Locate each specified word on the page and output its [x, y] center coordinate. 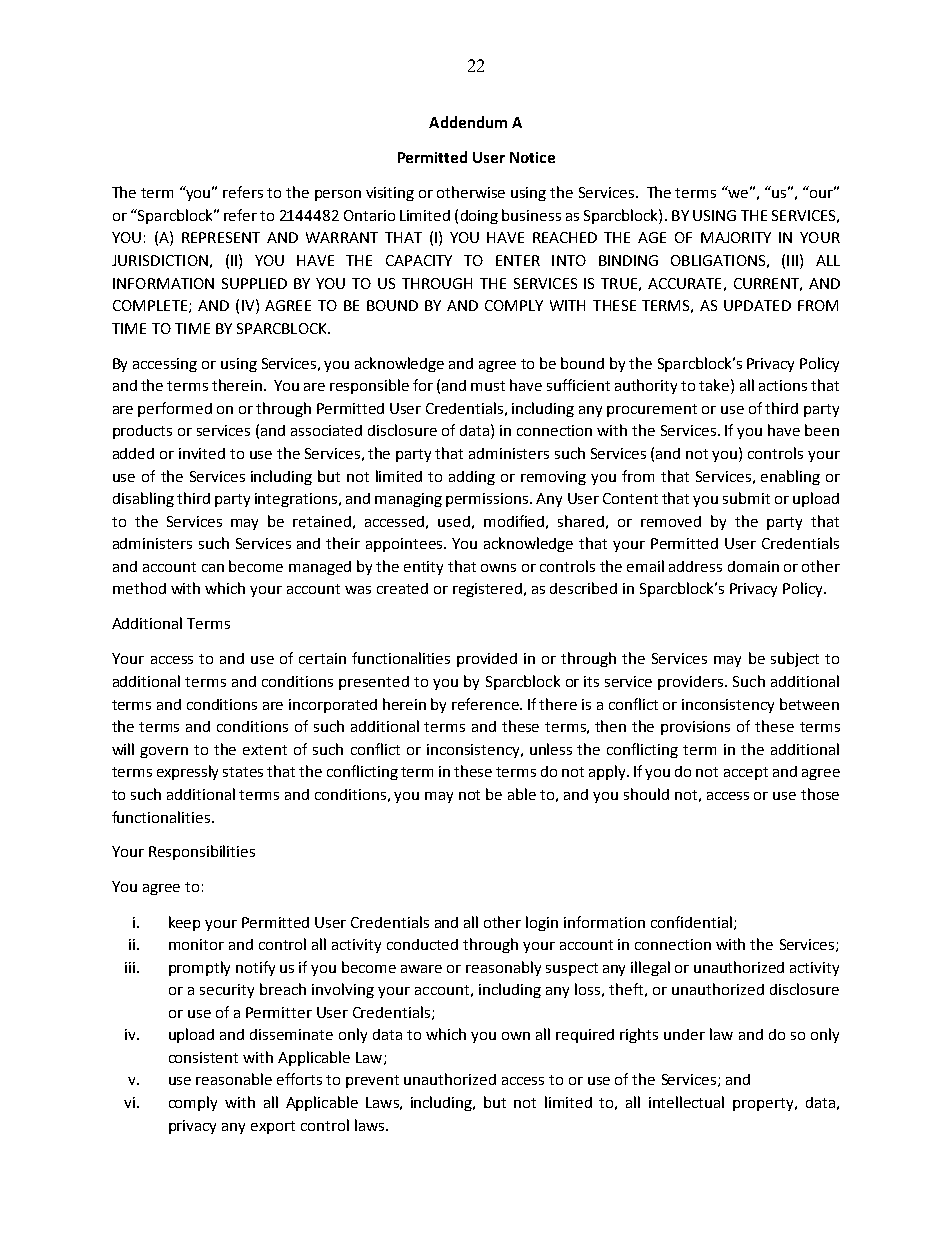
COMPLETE [151, 306]
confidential [691, 922]
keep [184, 923]
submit [746, 498]
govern [164, 752]
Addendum [468, 122]
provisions [695, 728]
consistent [203, 1057]
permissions [488, 500]
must [488, 386]
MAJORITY [736, 237]
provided [487, 660]
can [213, 568]
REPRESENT [221, 237]
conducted [422, 944]
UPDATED [757, 305]
